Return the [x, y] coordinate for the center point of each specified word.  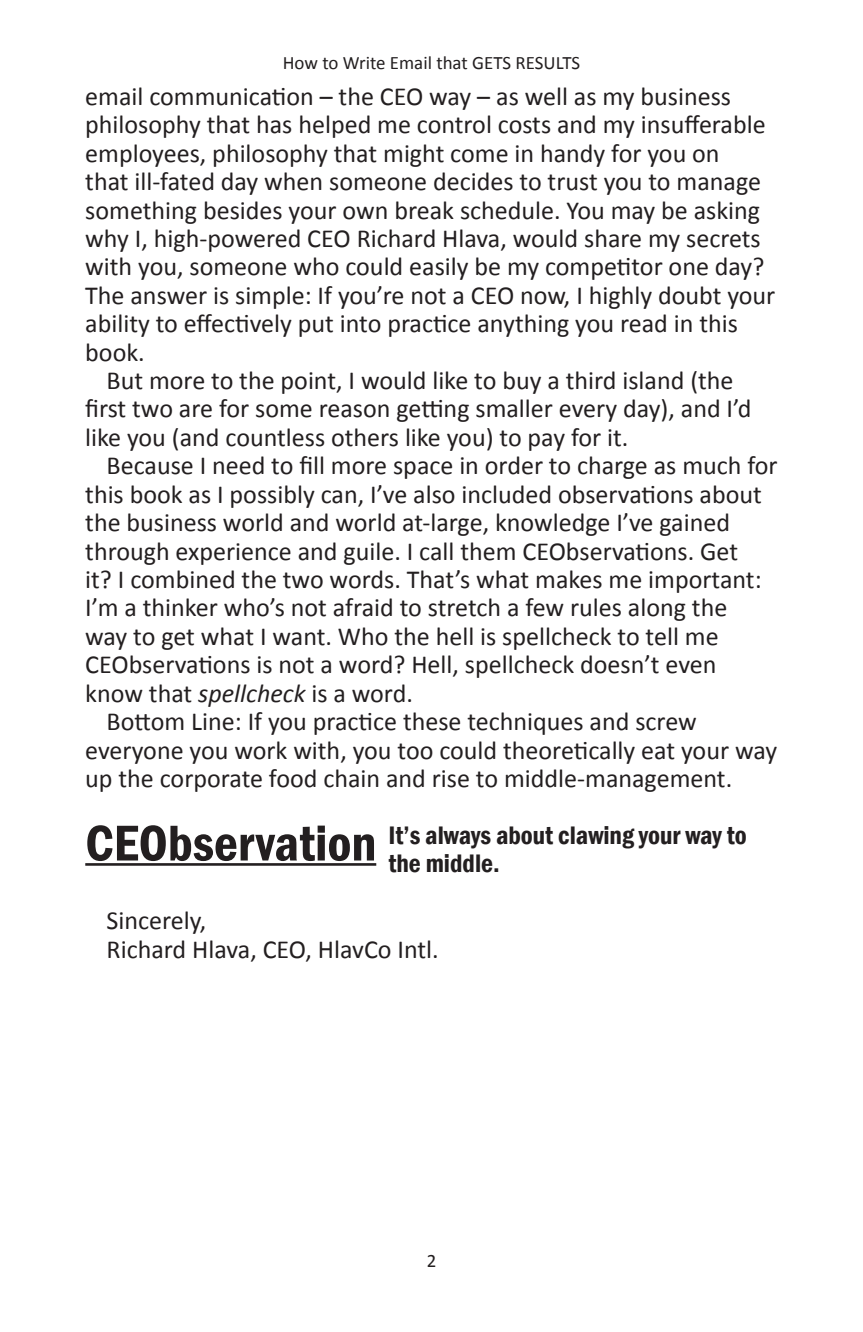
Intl [414, 949]
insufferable [703, 124]
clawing [596, 837]
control [453, 124]
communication [231, 97]
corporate [211, 781]
